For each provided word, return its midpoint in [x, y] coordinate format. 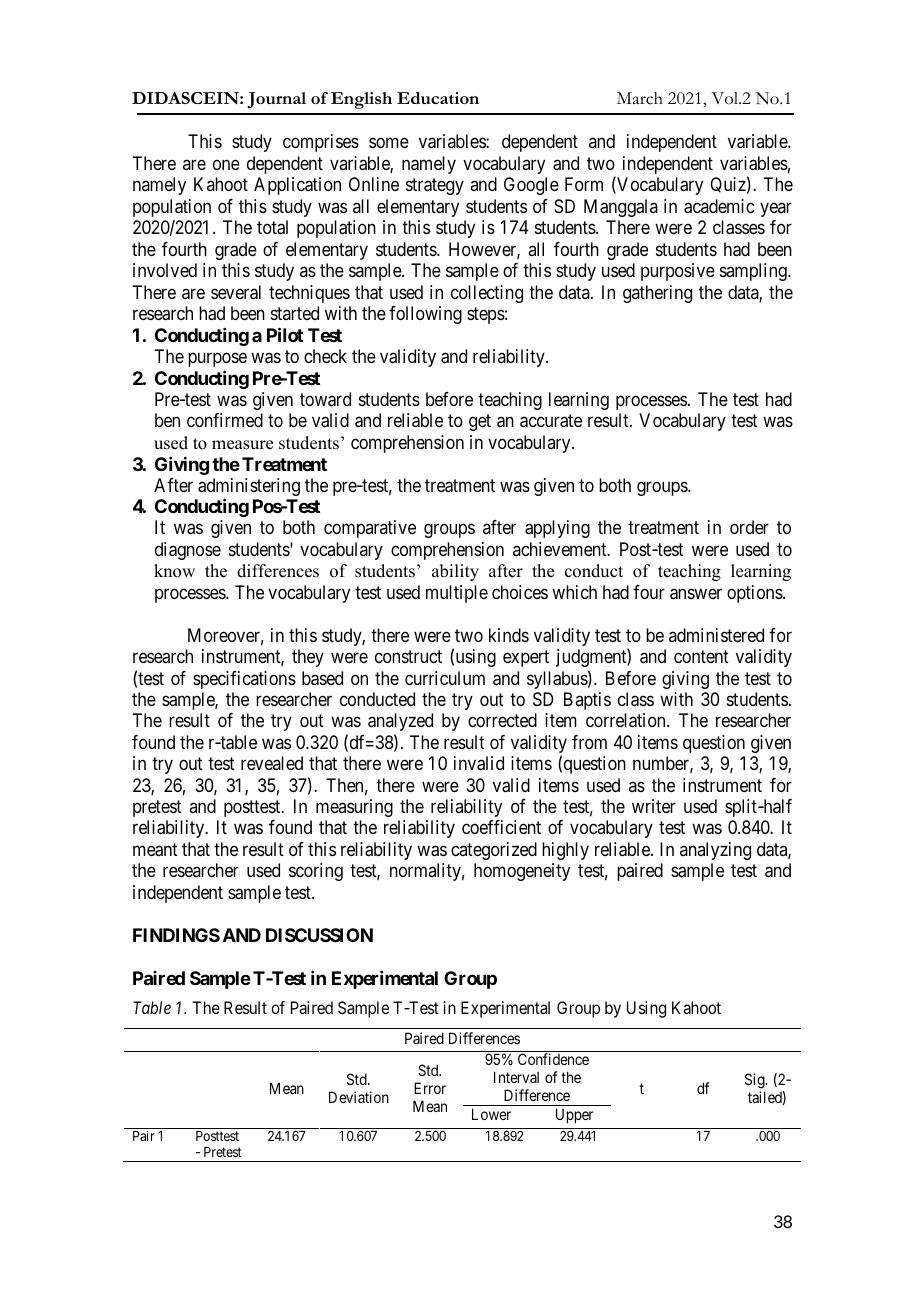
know [174, 571]
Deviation [359, 1097]
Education [438, 98]
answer [696, 594]
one [226, 164]
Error [430, 1088]
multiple [457, 594]
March [640, 98]
